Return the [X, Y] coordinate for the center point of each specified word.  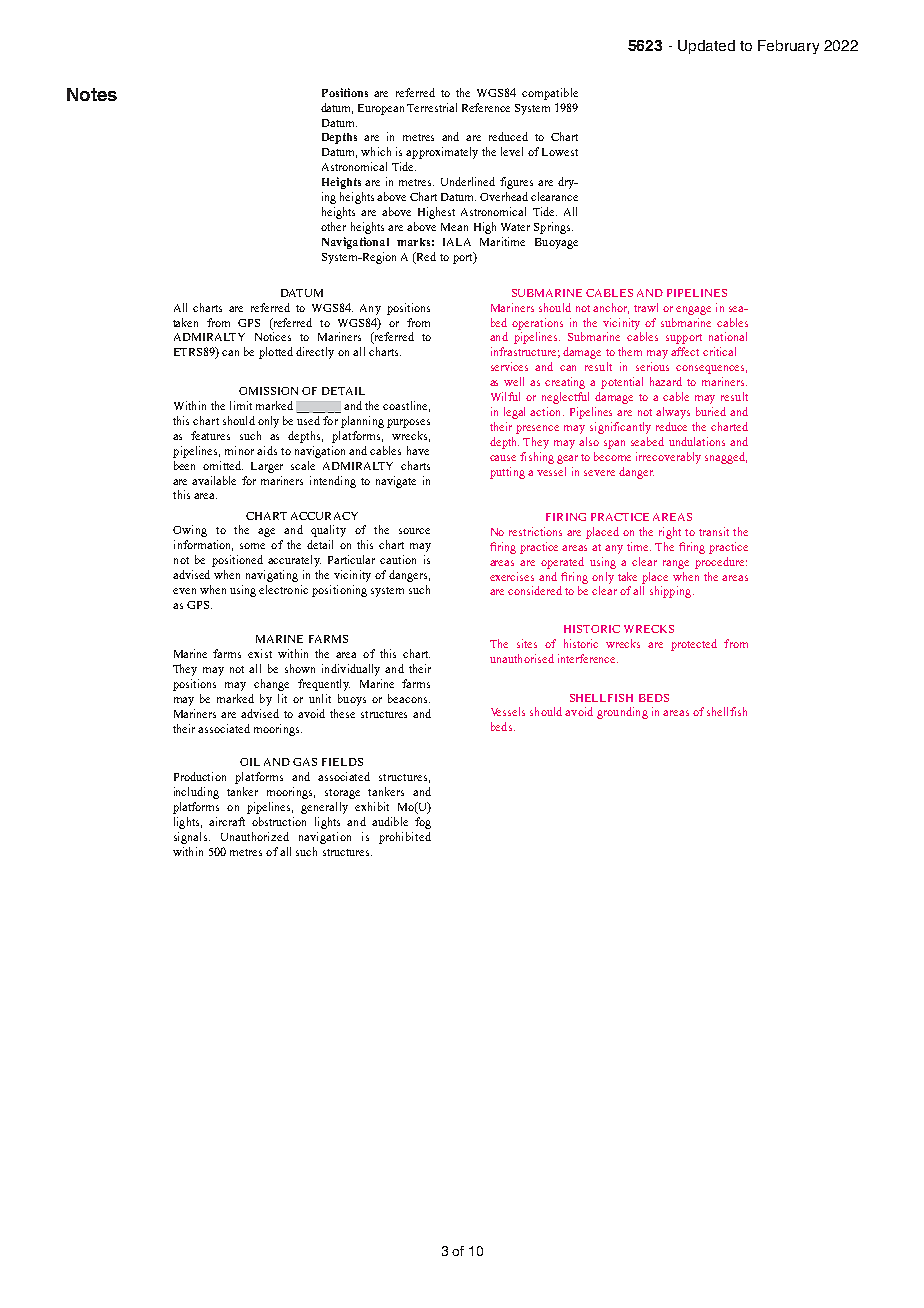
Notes [92, 94]
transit [714, 531]
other [333, 226]
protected [694, 645]
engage [693, 310]
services [509, 366]
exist [260, 653]
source [414, 531]
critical [719, 351]
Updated [706, 47]
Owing [190, 531]
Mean [454, 227]
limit [241, 405]
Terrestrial [432, 107]
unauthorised [522, 658]
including [196, 793]
